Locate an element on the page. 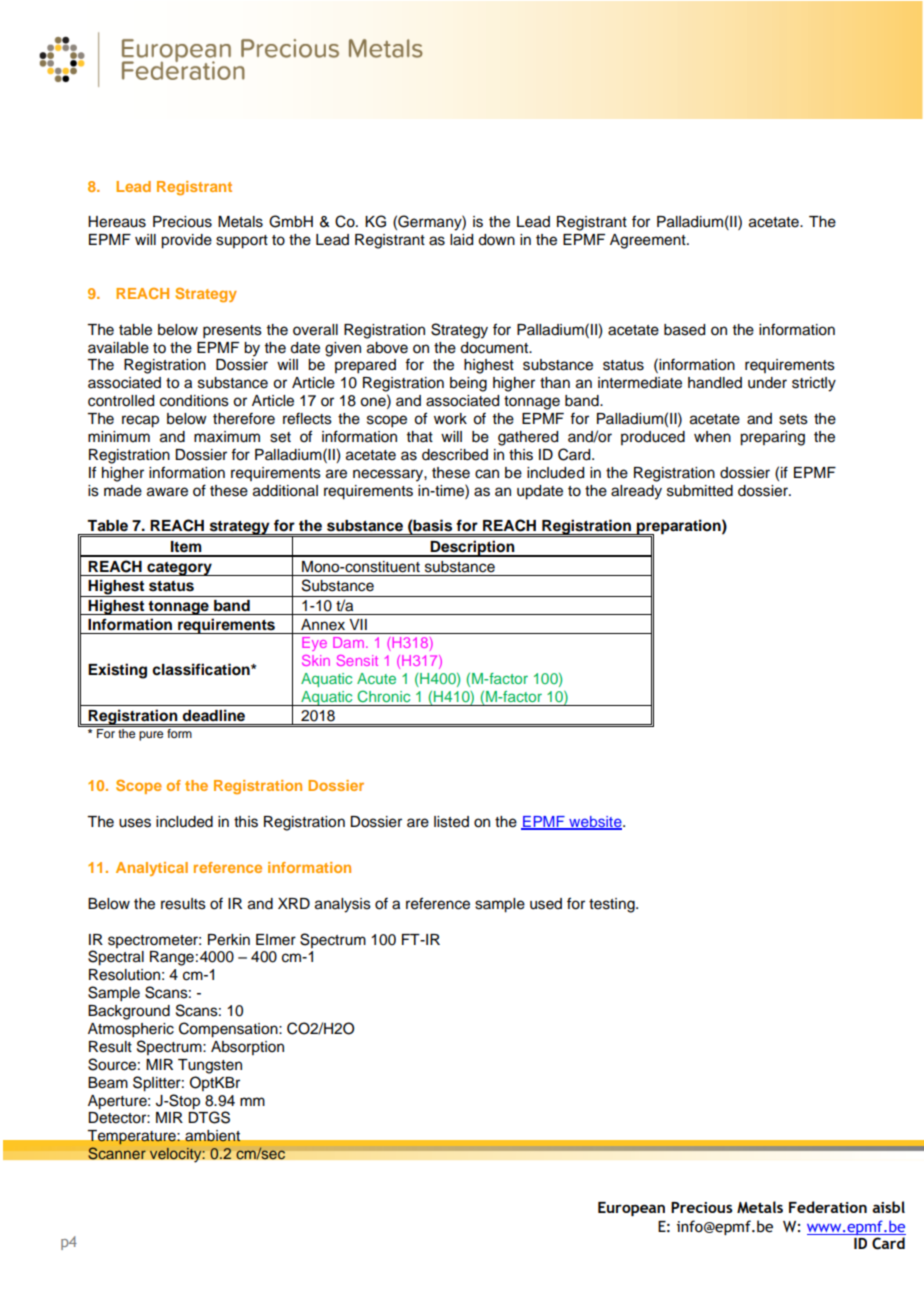  provide is located at coordinates (186, 241).
